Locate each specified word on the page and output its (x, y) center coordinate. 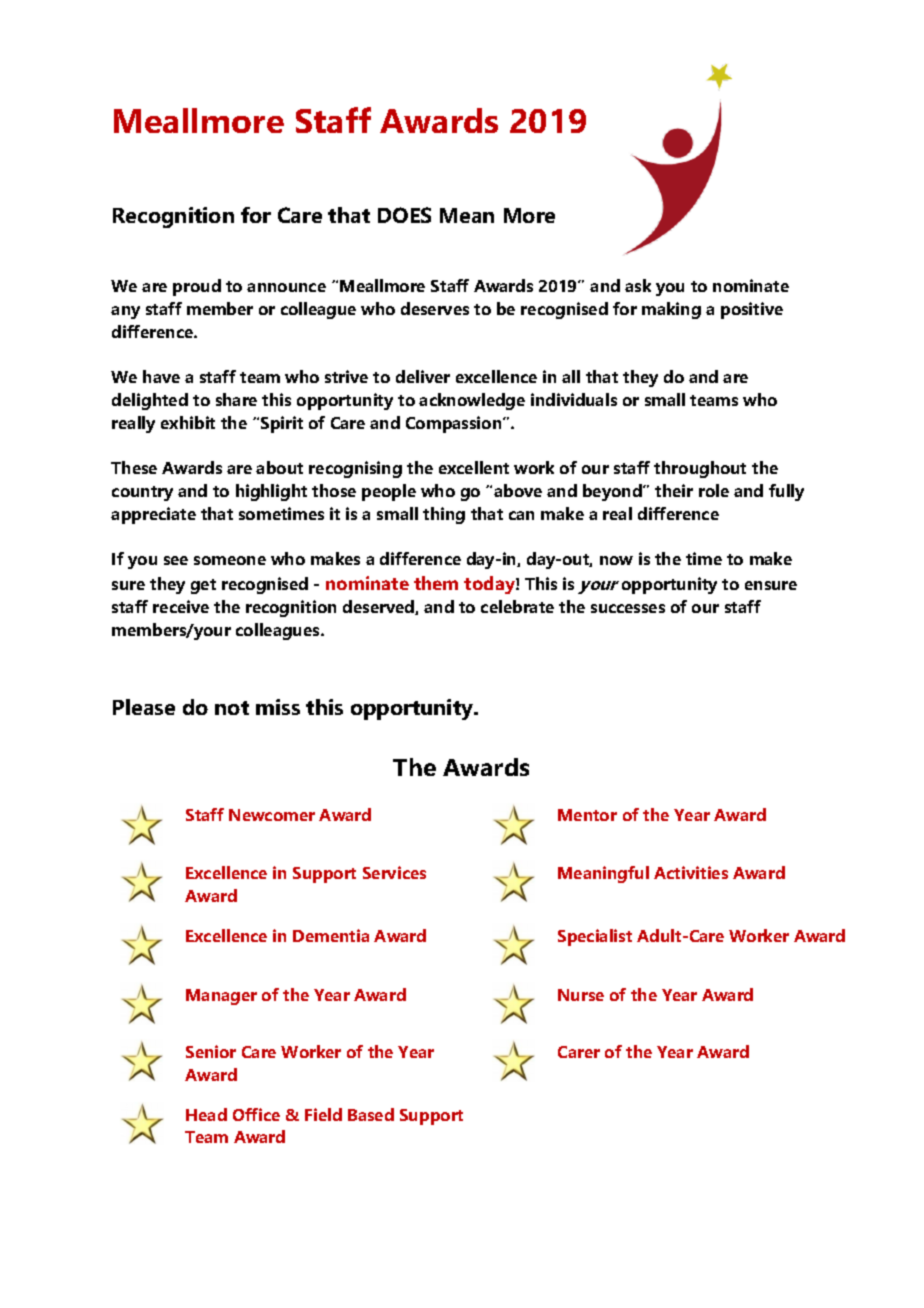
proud (197, 287)
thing (444, 515)
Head (206, 1114)
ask (638, 285)
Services (394, 872)
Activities (691, 872)
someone (230, 560)
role (714, 490)
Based (371, 1114)
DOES (404, 215)
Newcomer (272, 815)
